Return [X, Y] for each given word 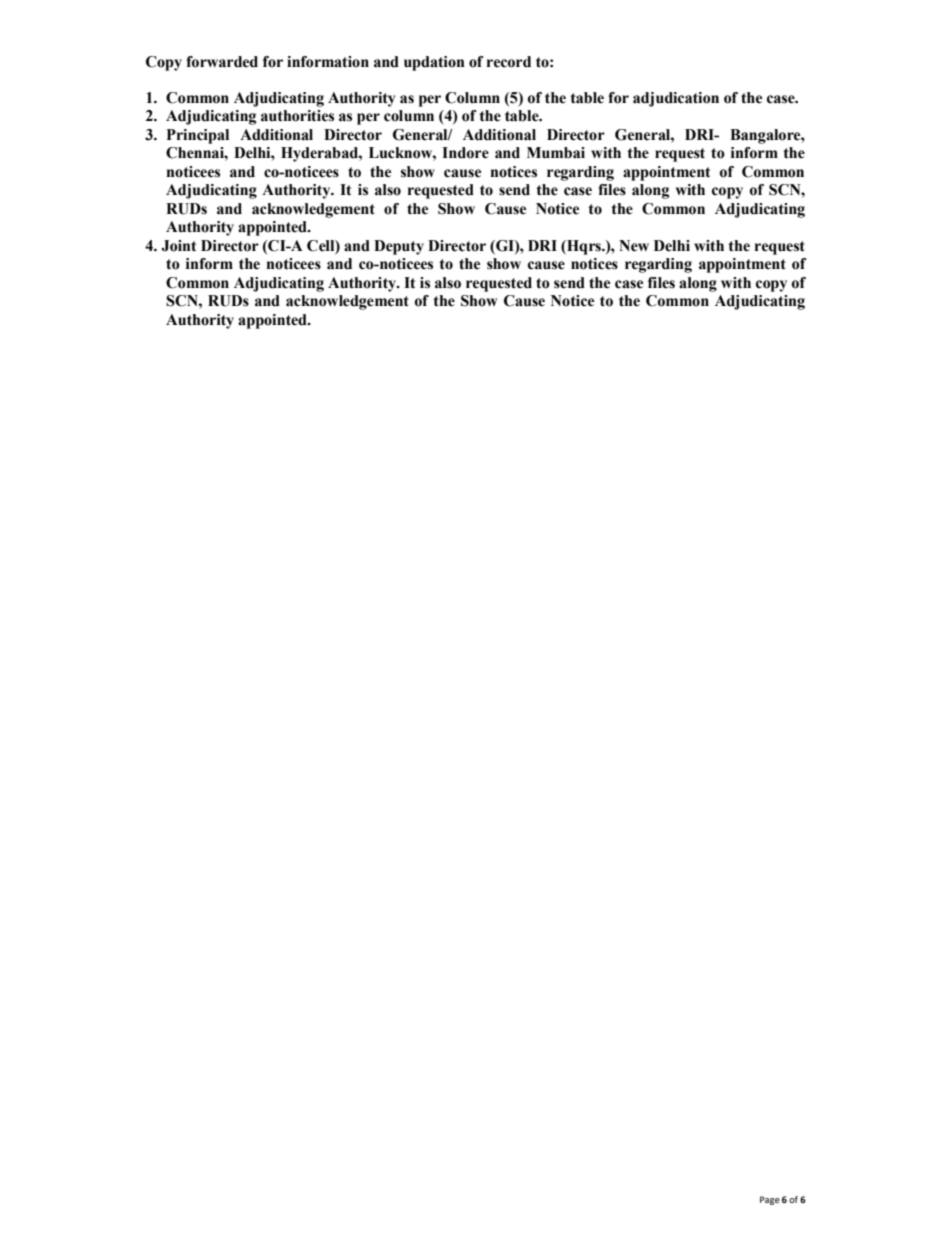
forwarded [222, 62]
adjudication [676, 99]
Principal [198, 136]
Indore [465, 153]
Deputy [399, 247]
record [509, 62]
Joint [179, 246]
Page [770, 1200]
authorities [297, 116]
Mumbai [556, 153]
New [634, 246]
